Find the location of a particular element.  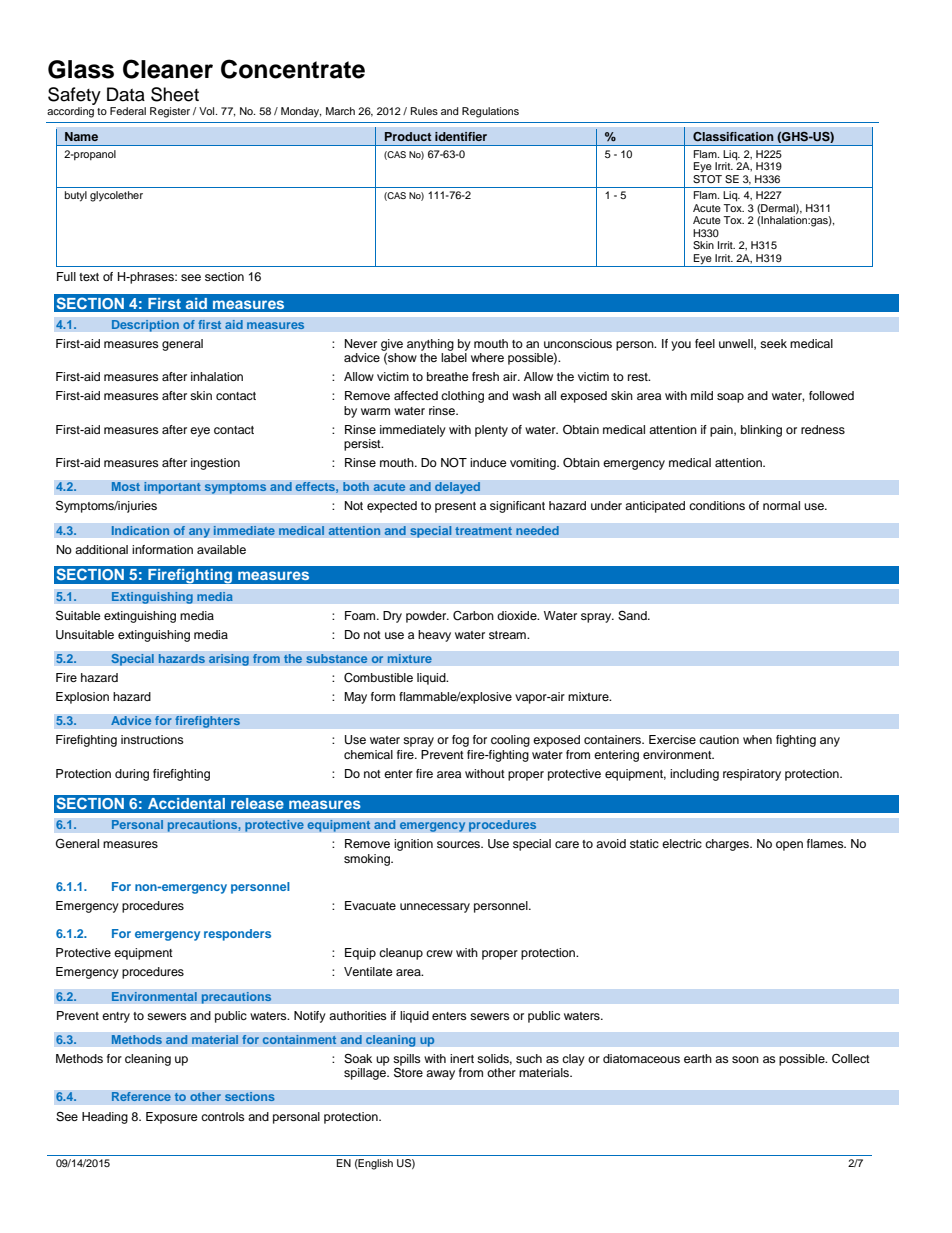

ignition is located at coordinates (413, 845).
